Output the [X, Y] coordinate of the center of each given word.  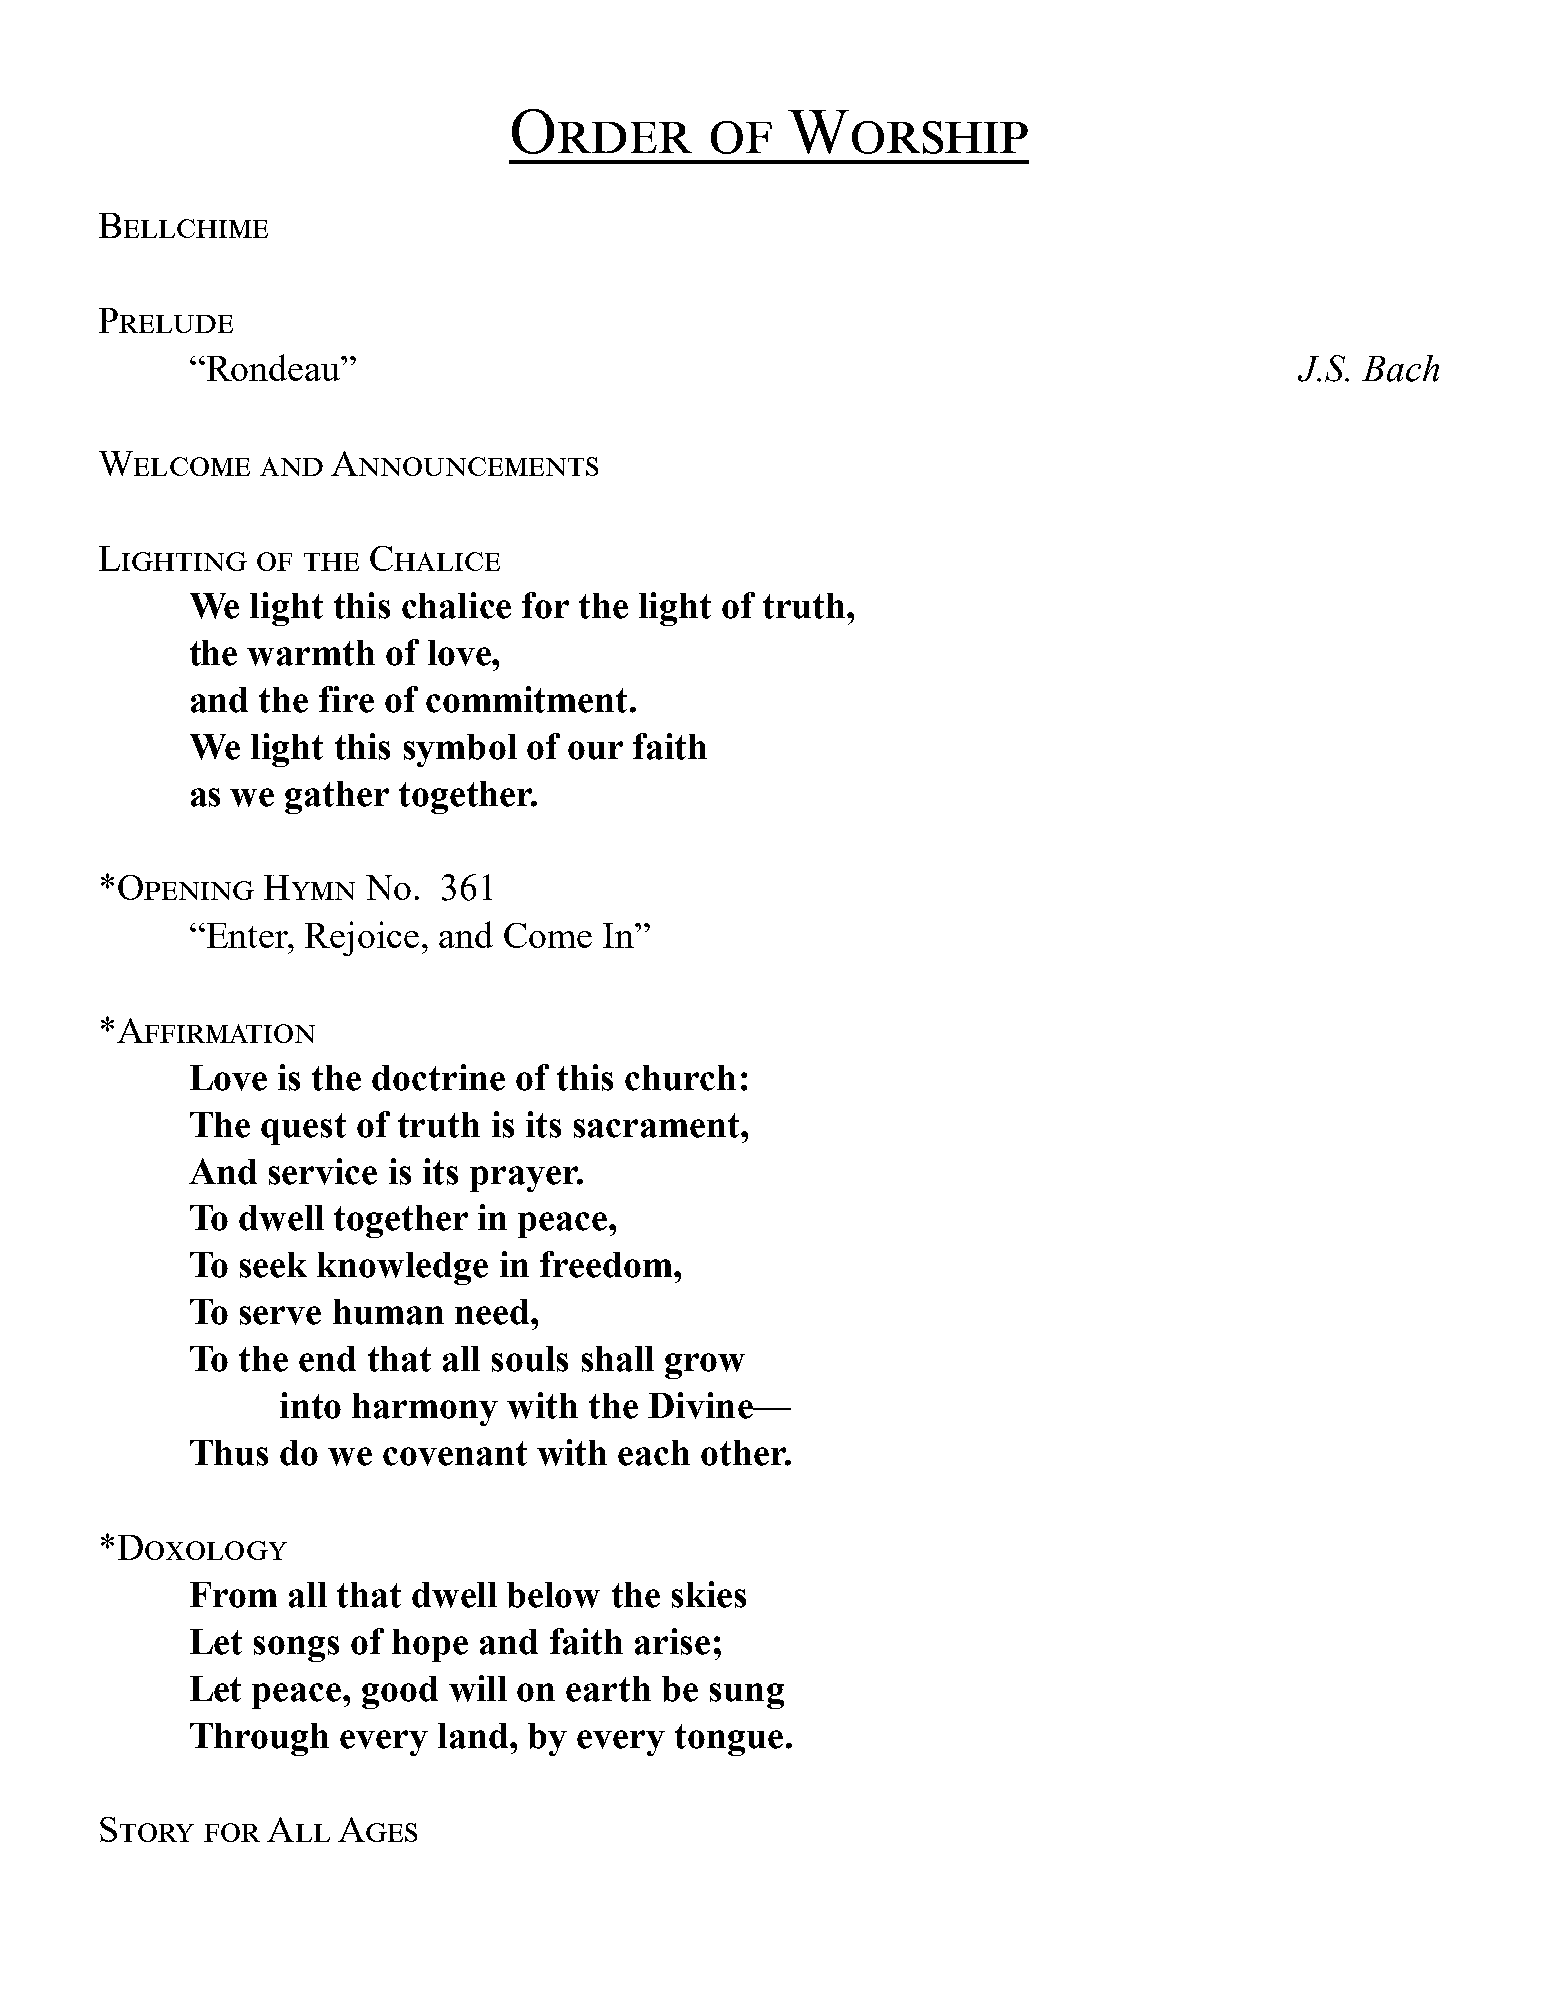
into [310, 1405]
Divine [701, 1405]
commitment [526, 699]
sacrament [658, 1125]
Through [259, 1739]
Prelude [166, 320]
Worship [908, 132]
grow [705, 1366]
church [680, 1078]
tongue [729, 1740]
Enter [247, 935]
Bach [1400, 368]
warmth [311, 653]
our [595, 750]
